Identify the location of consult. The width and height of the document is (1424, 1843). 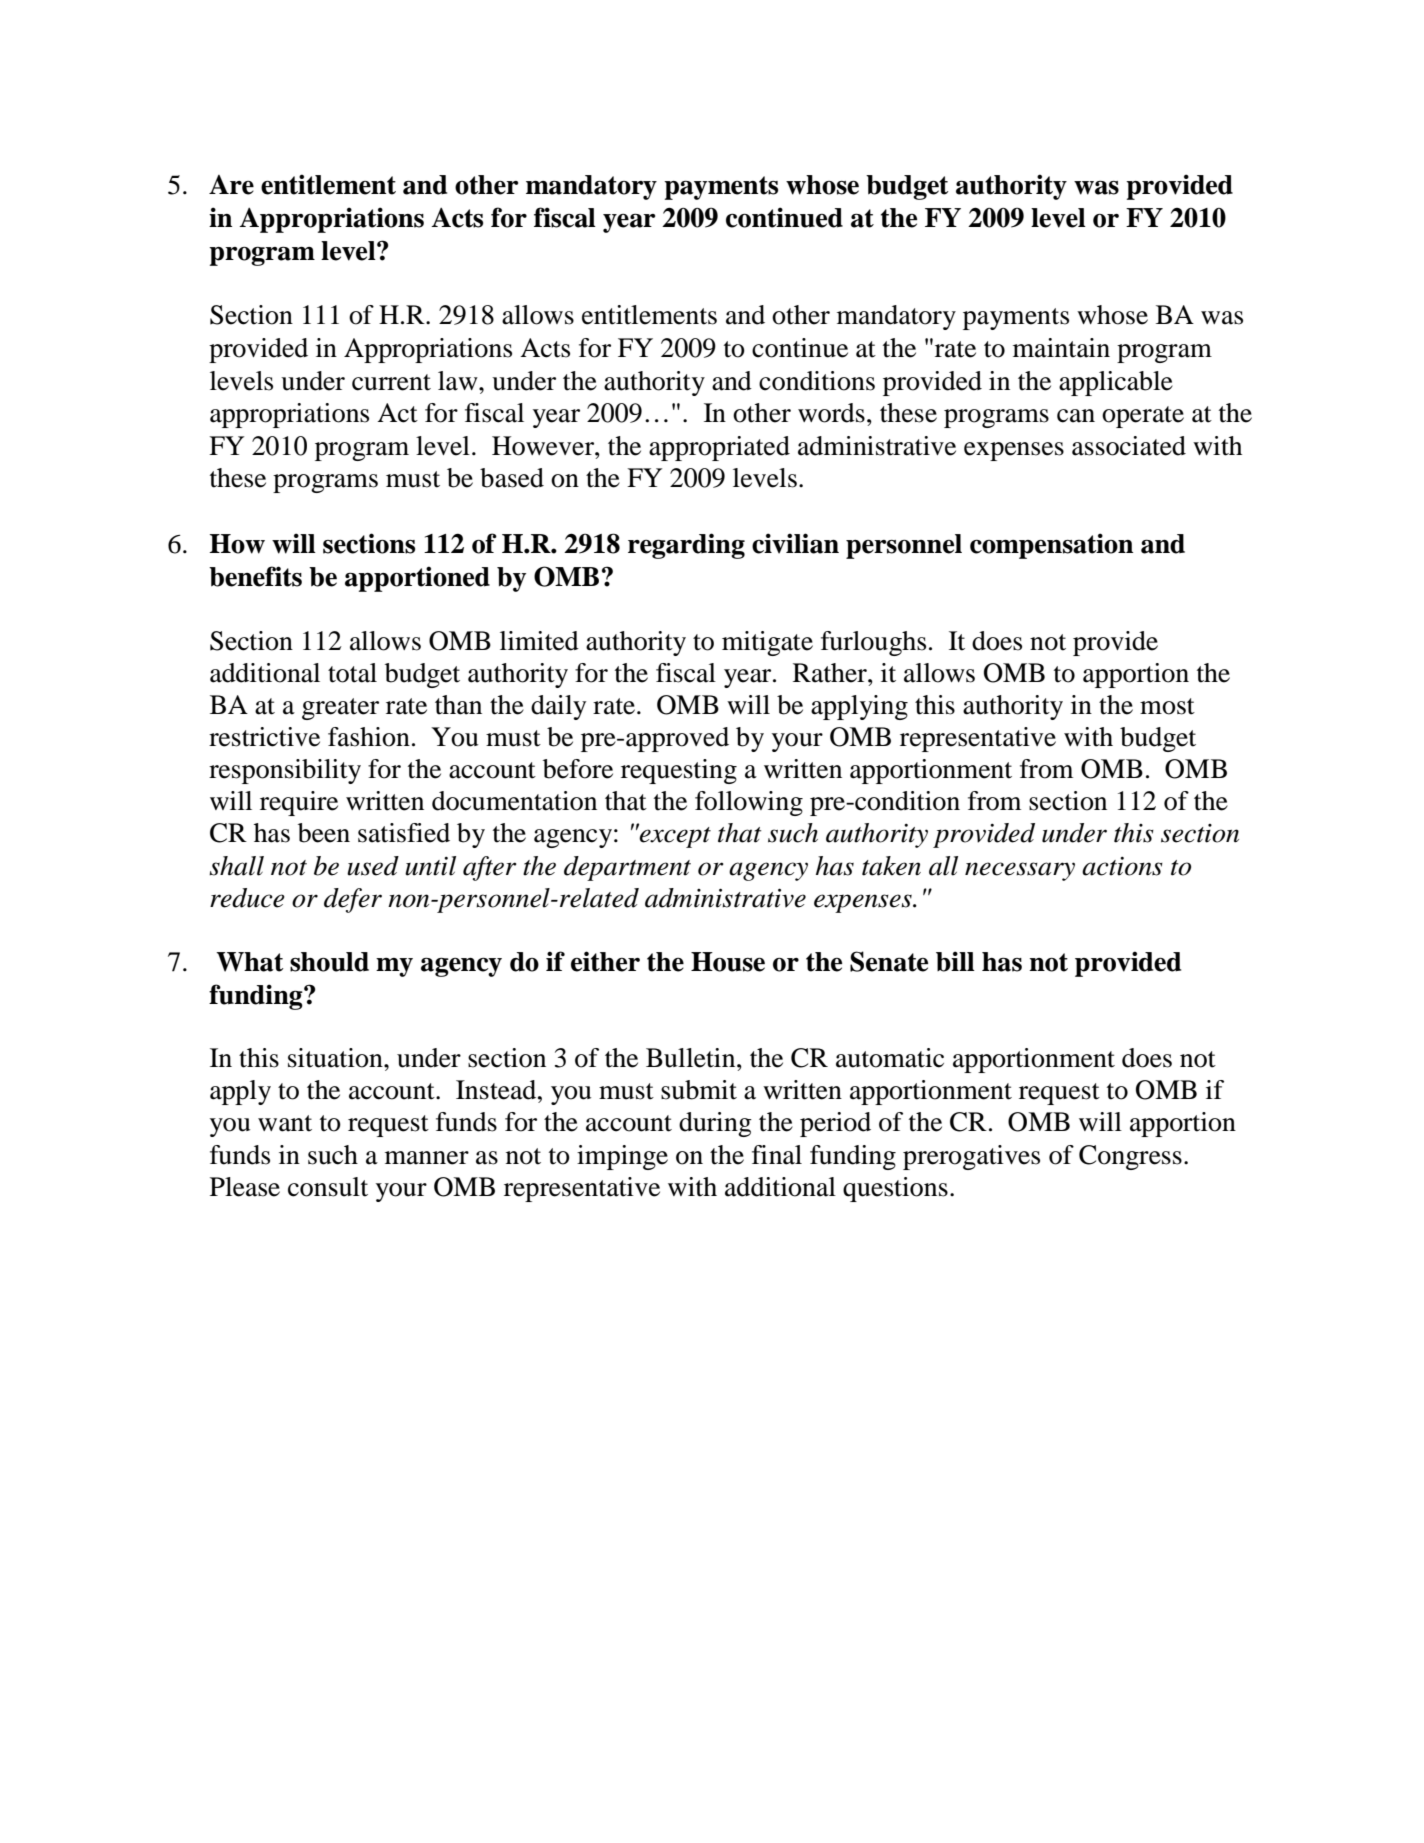
(328, 1187).
